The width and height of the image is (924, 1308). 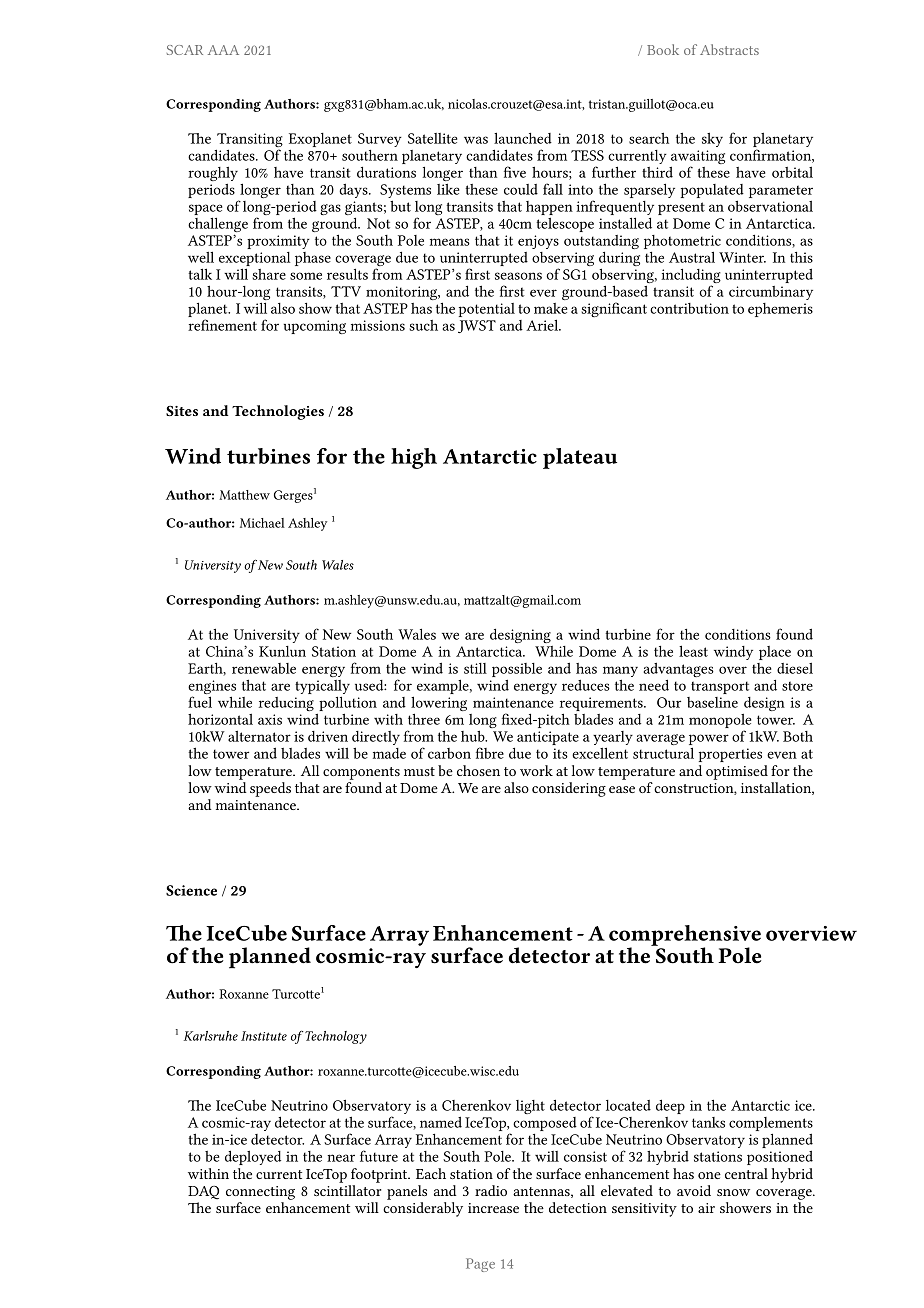 I want to click on connecting, so click(x=260, y=1193).
